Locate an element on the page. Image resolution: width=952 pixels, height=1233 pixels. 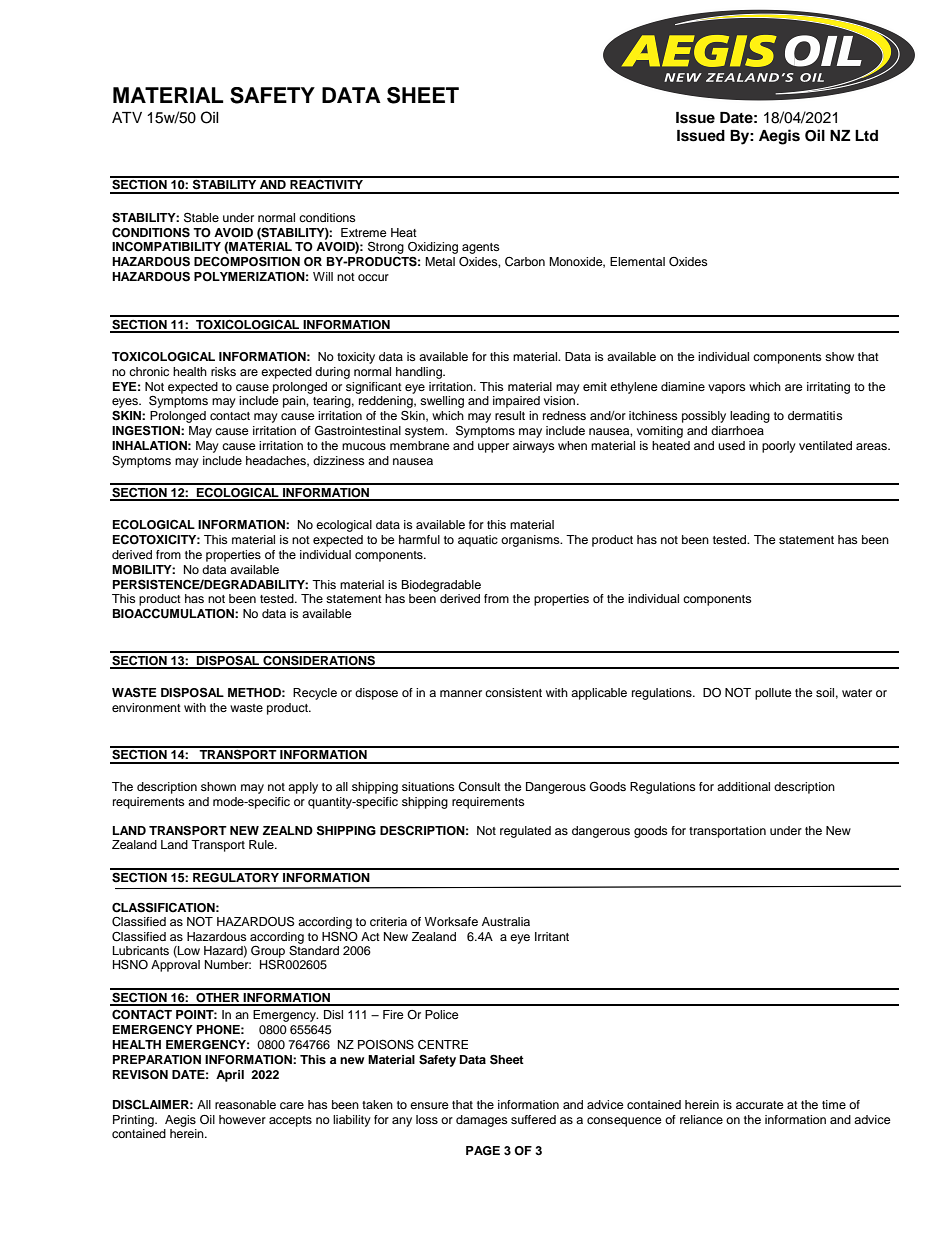
ATV is located at coordinates (127, 117).
